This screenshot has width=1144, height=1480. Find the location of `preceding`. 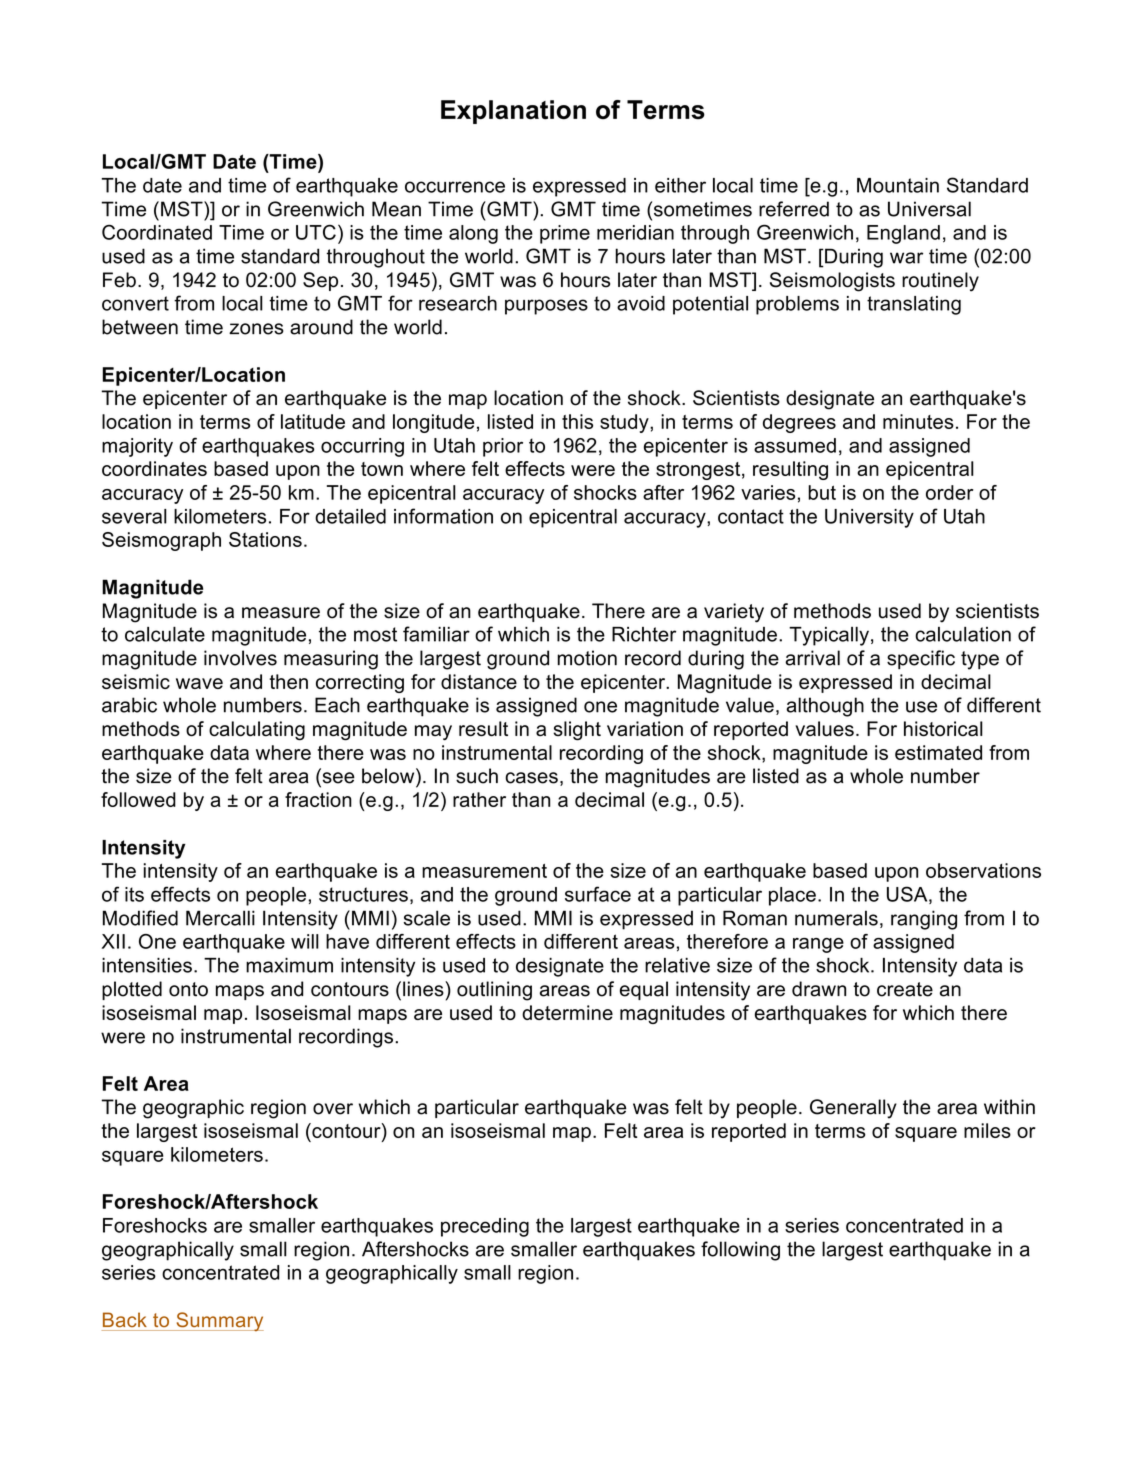

preceding is located at coordinates (485, 1227).
